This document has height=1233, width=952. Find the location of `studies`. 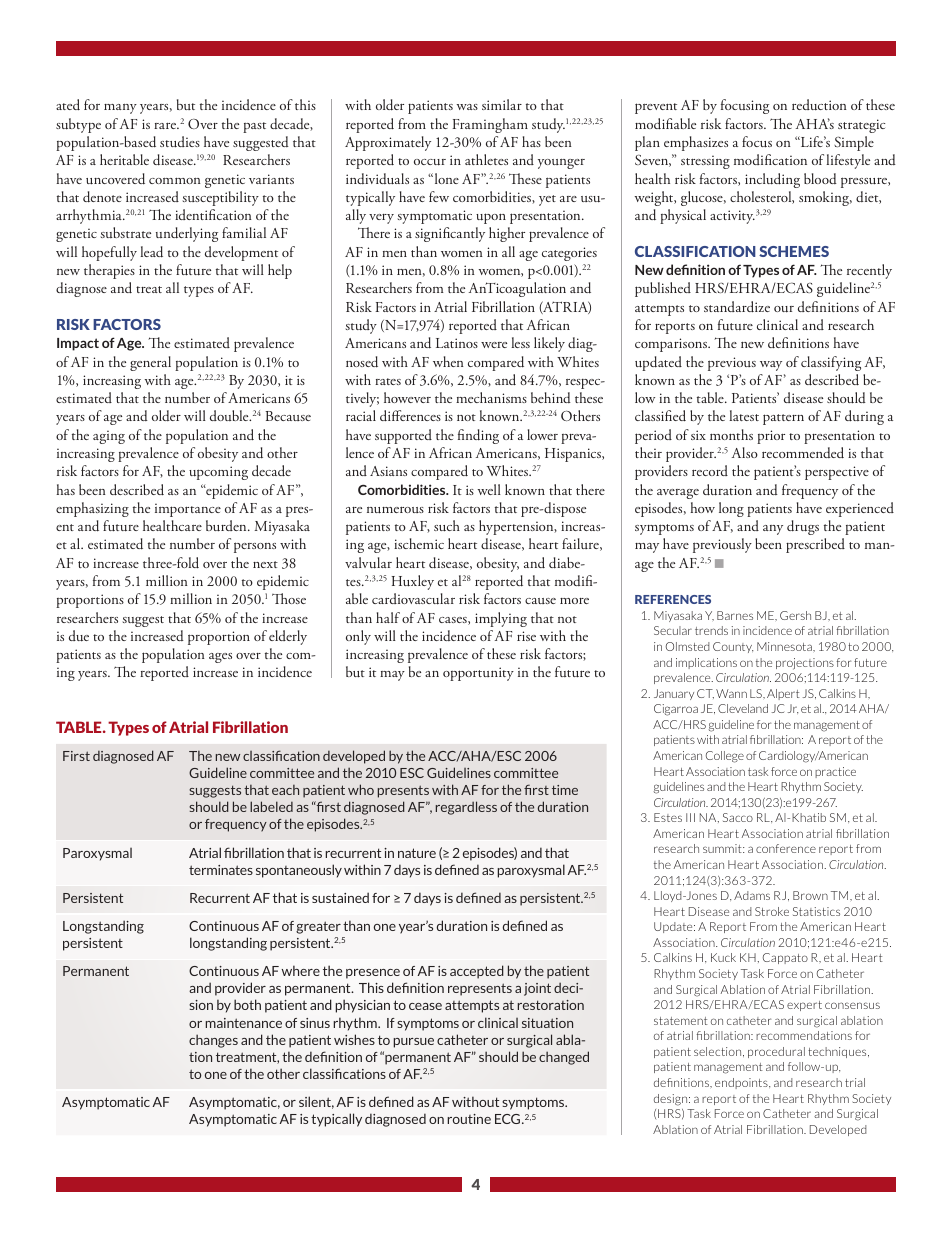

studies is located at coordinates (180, 142).
